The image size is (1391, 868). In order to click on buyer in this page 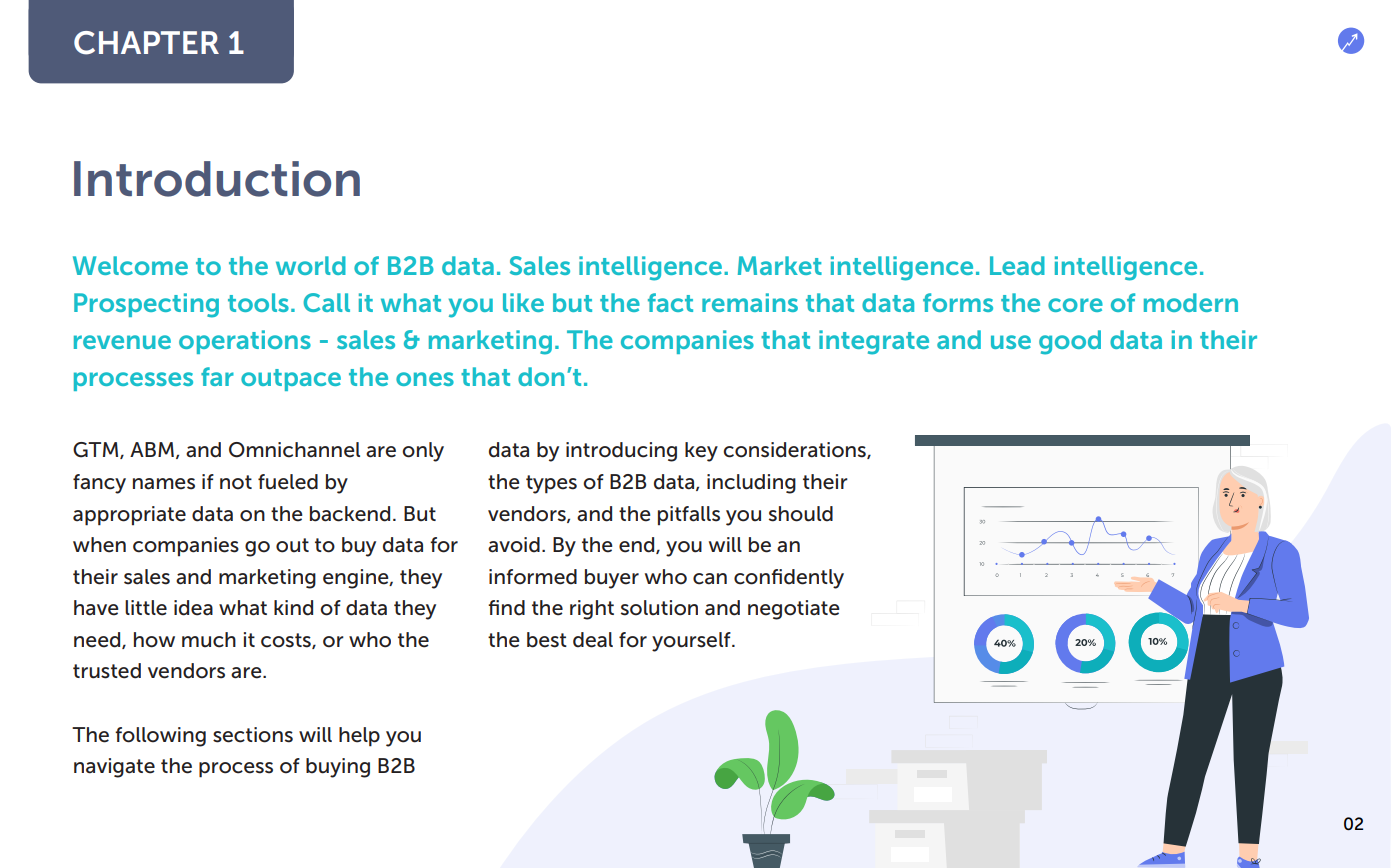, I will do `click(612, 579)`.
